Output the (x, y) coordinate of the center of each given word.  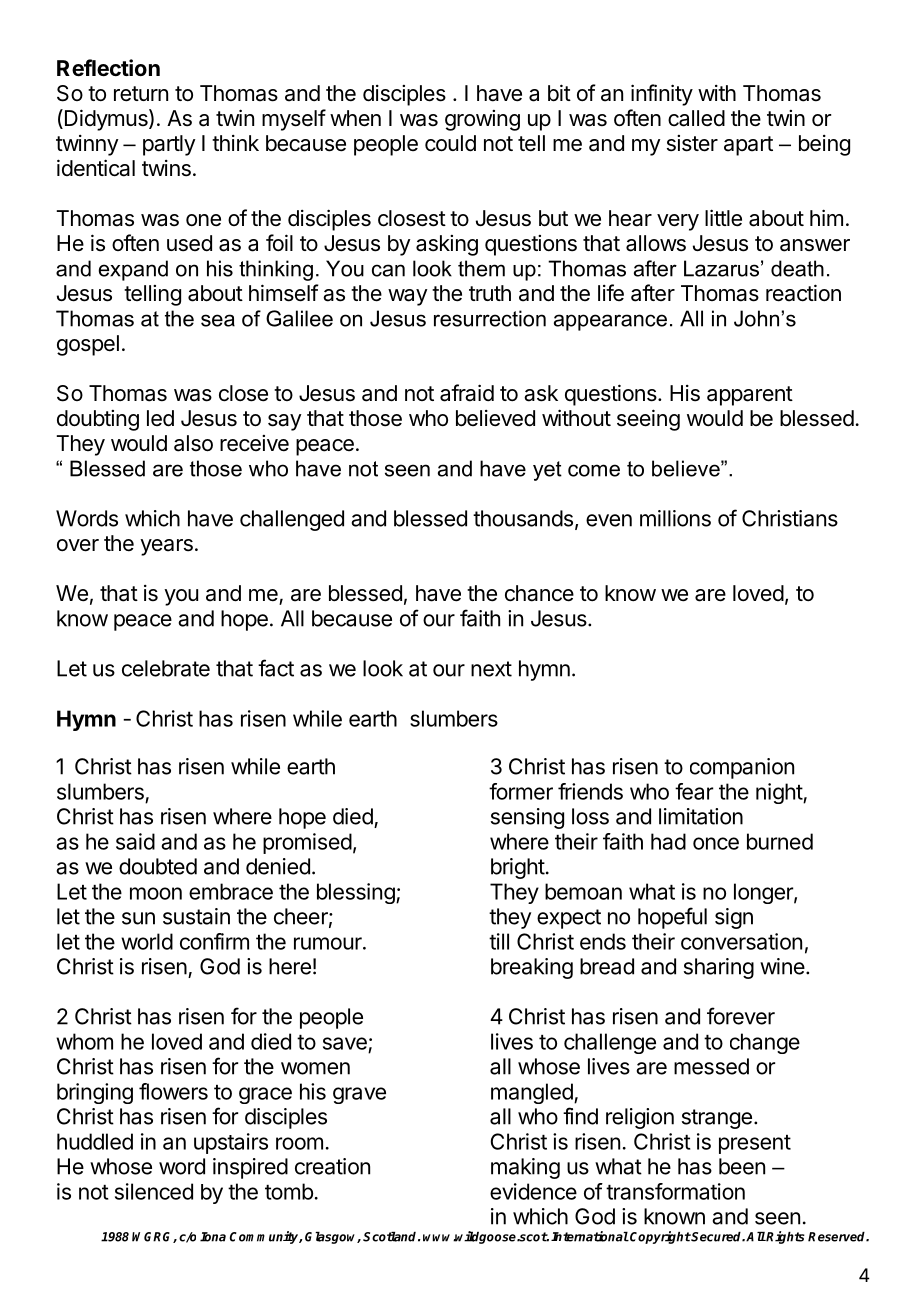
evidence (533, 1191)
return (141, 94)
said (135, 841)
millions (675, 518)
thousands (523, 518)
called (696, 118)
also (193, 443)
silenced (154, 1191)
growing (482, 120)
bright (518, 868)
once (716, 843)
